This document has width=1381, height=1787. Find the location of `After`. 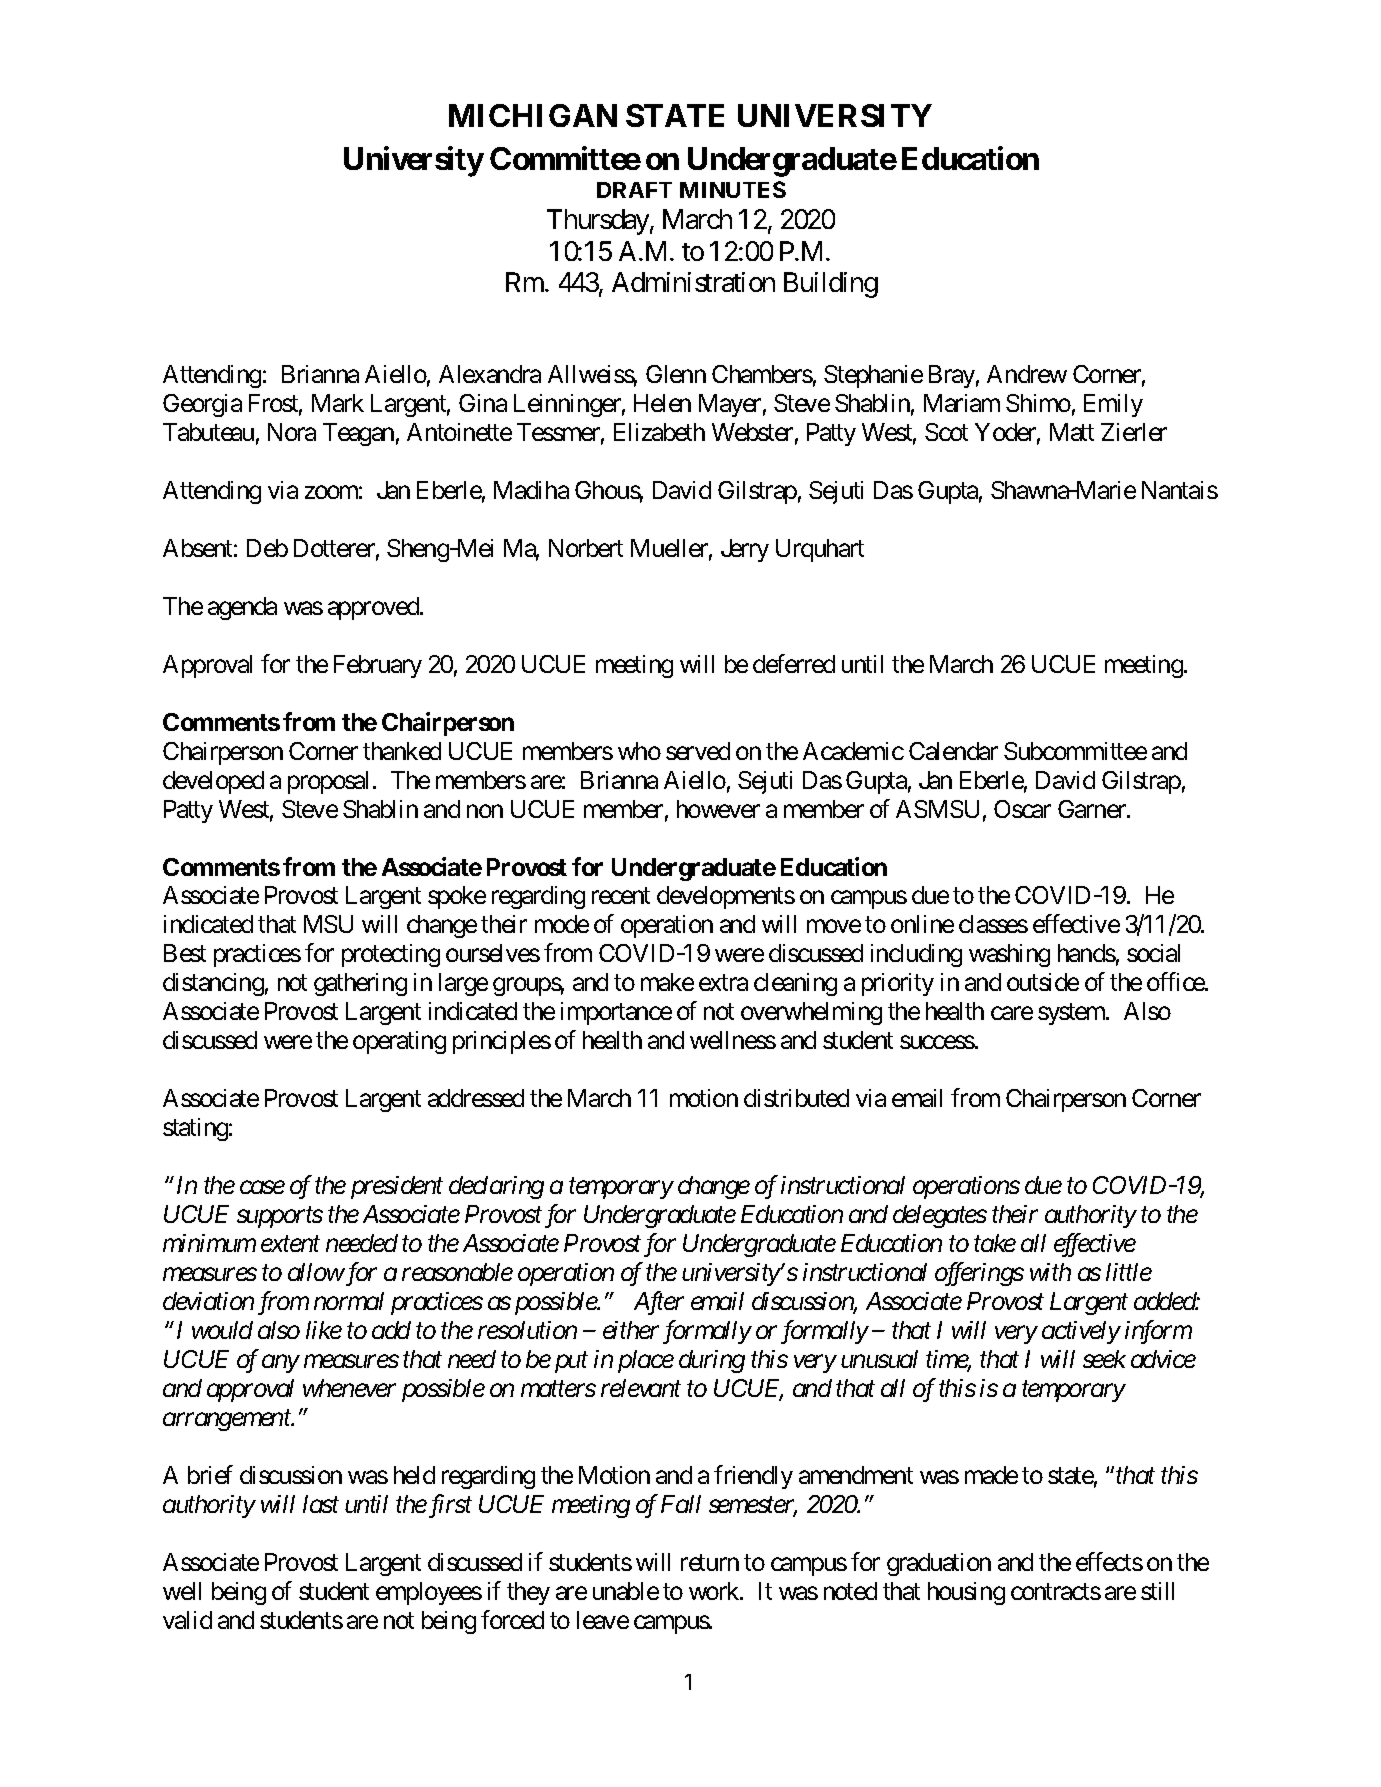

After is located at coordinates (659, 1303).
